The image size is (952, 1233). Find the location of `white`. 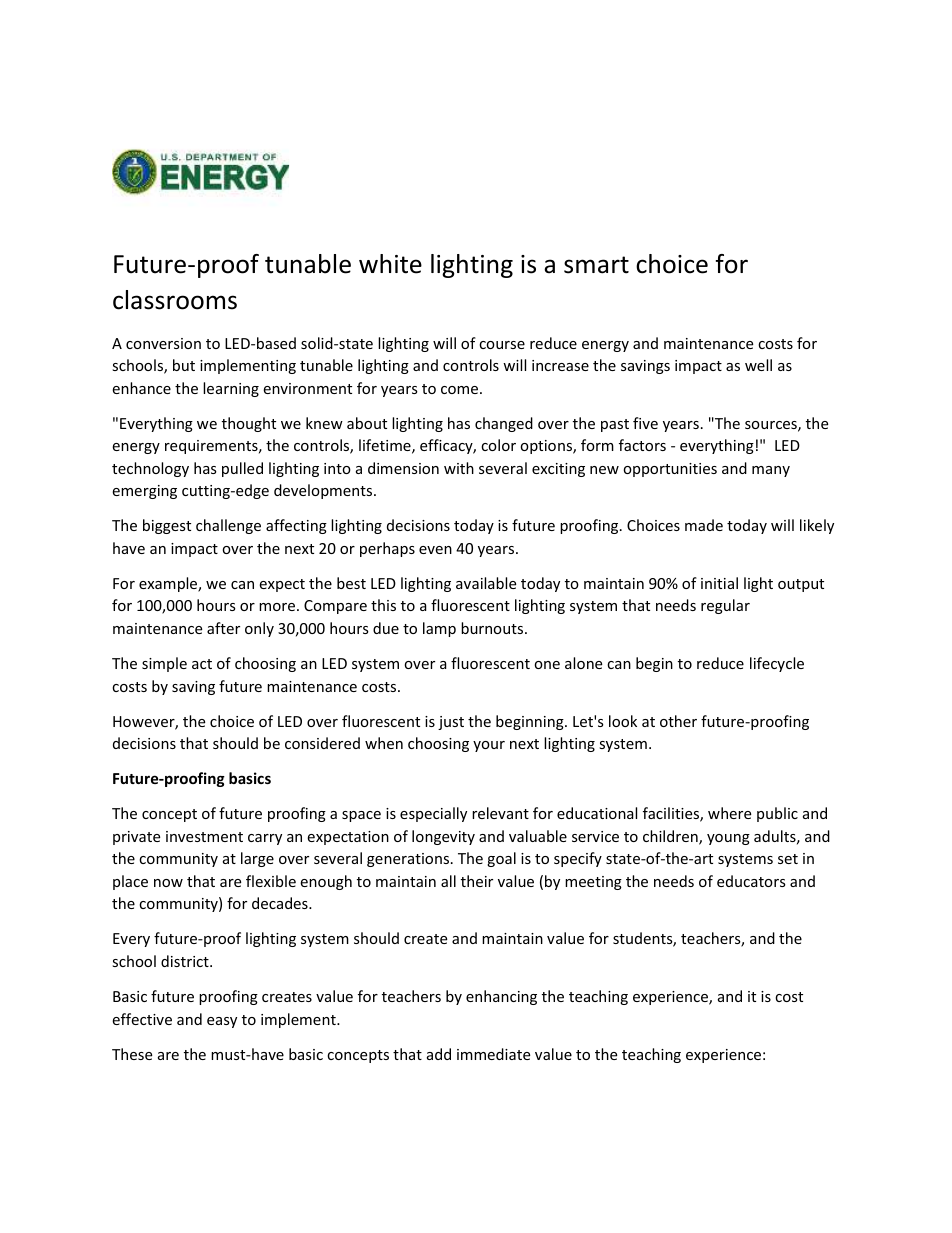

white is located at coordinates (390, 264).
